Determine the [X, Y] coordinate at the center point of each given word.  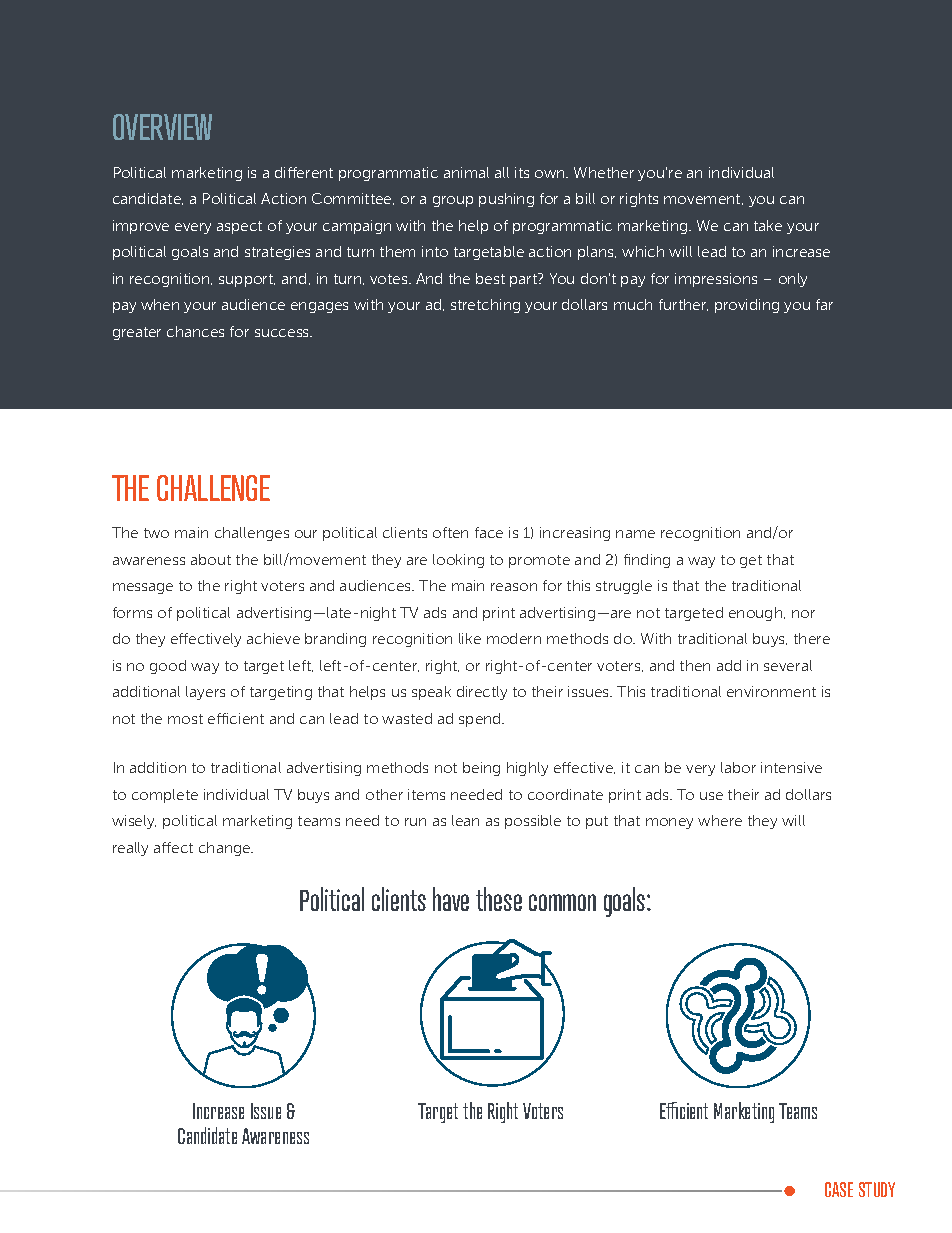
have [451, 899]
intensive [791, 767]
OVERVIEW [162, 127]
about [211, 559]
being [481, 769]
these [499, 899]
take [768, 225]
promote [539, 561]
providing [747, 306]
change [226, 849]
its [522, 172]
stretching [485, 306]
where [720, 820]
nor [803, 614]
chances [195, 331]
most [185, 719]
